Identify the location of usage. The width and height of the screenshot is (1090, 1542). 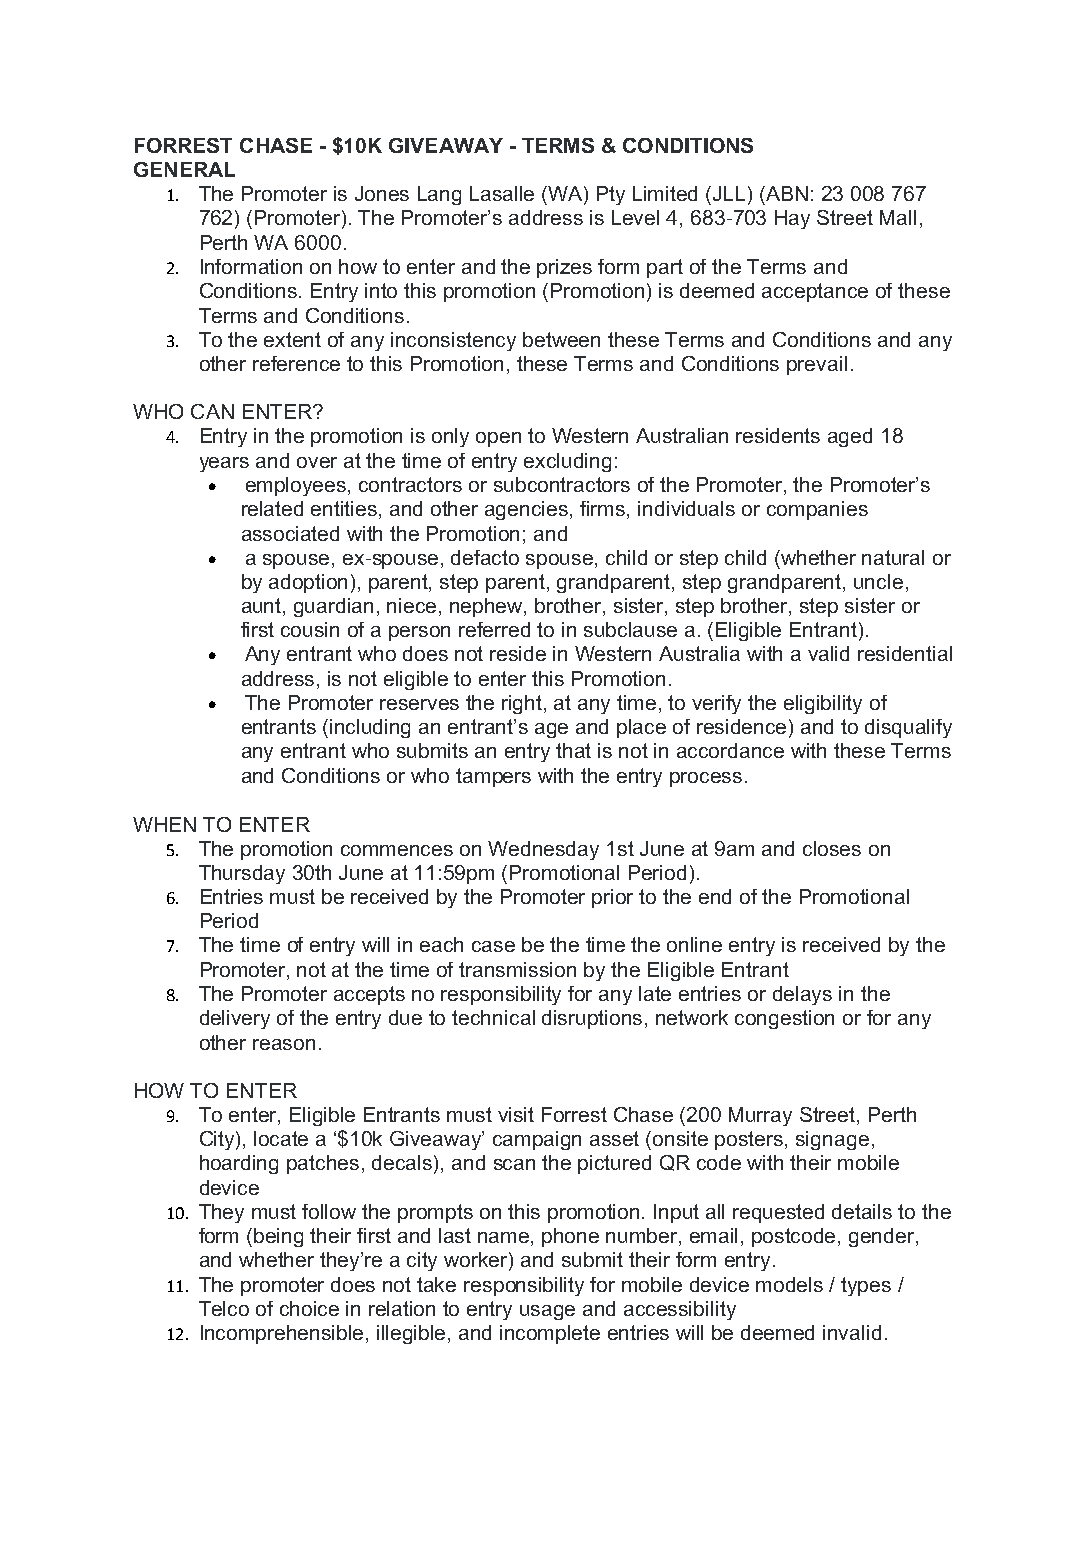
(547, 1312).
